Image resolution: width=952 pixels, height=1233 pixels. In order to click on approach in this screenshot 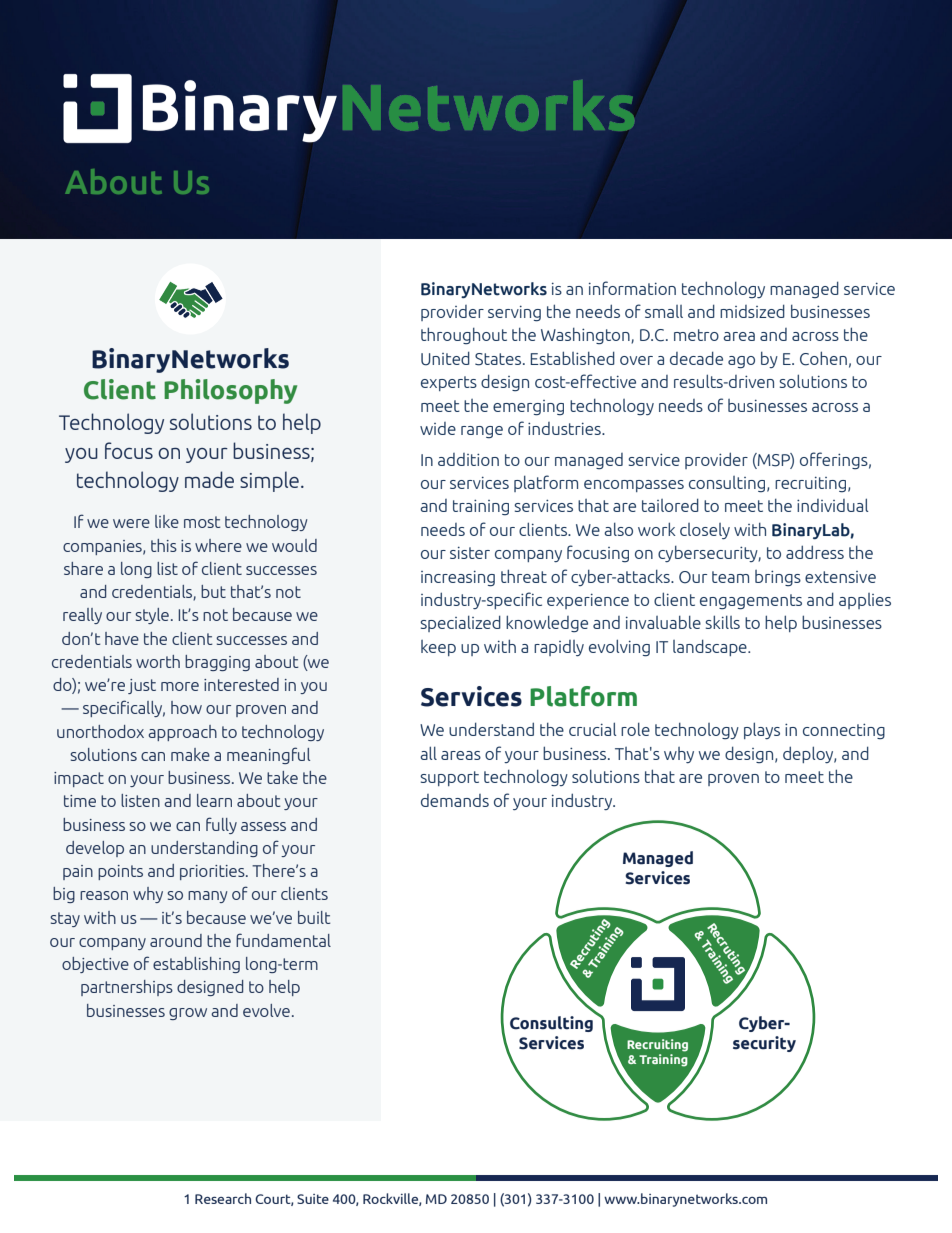, I will do `click(182, 733)`.
